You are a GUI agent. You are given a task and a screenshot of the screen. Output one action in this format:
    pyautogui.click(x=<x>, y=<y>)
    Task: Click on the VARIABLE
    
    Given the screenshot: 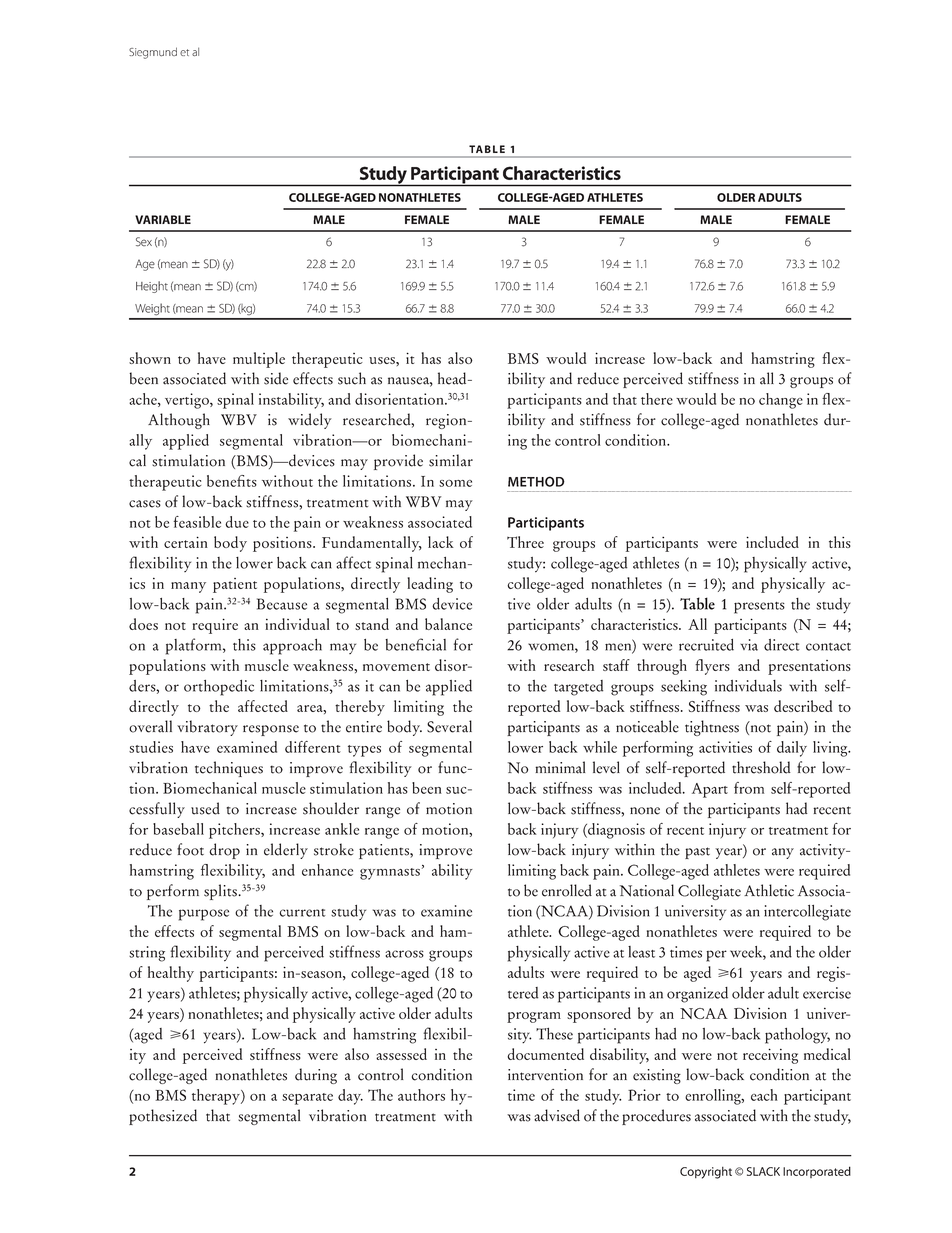 What is the action you would take?
    pyautogui.click(x=163, y=219)
